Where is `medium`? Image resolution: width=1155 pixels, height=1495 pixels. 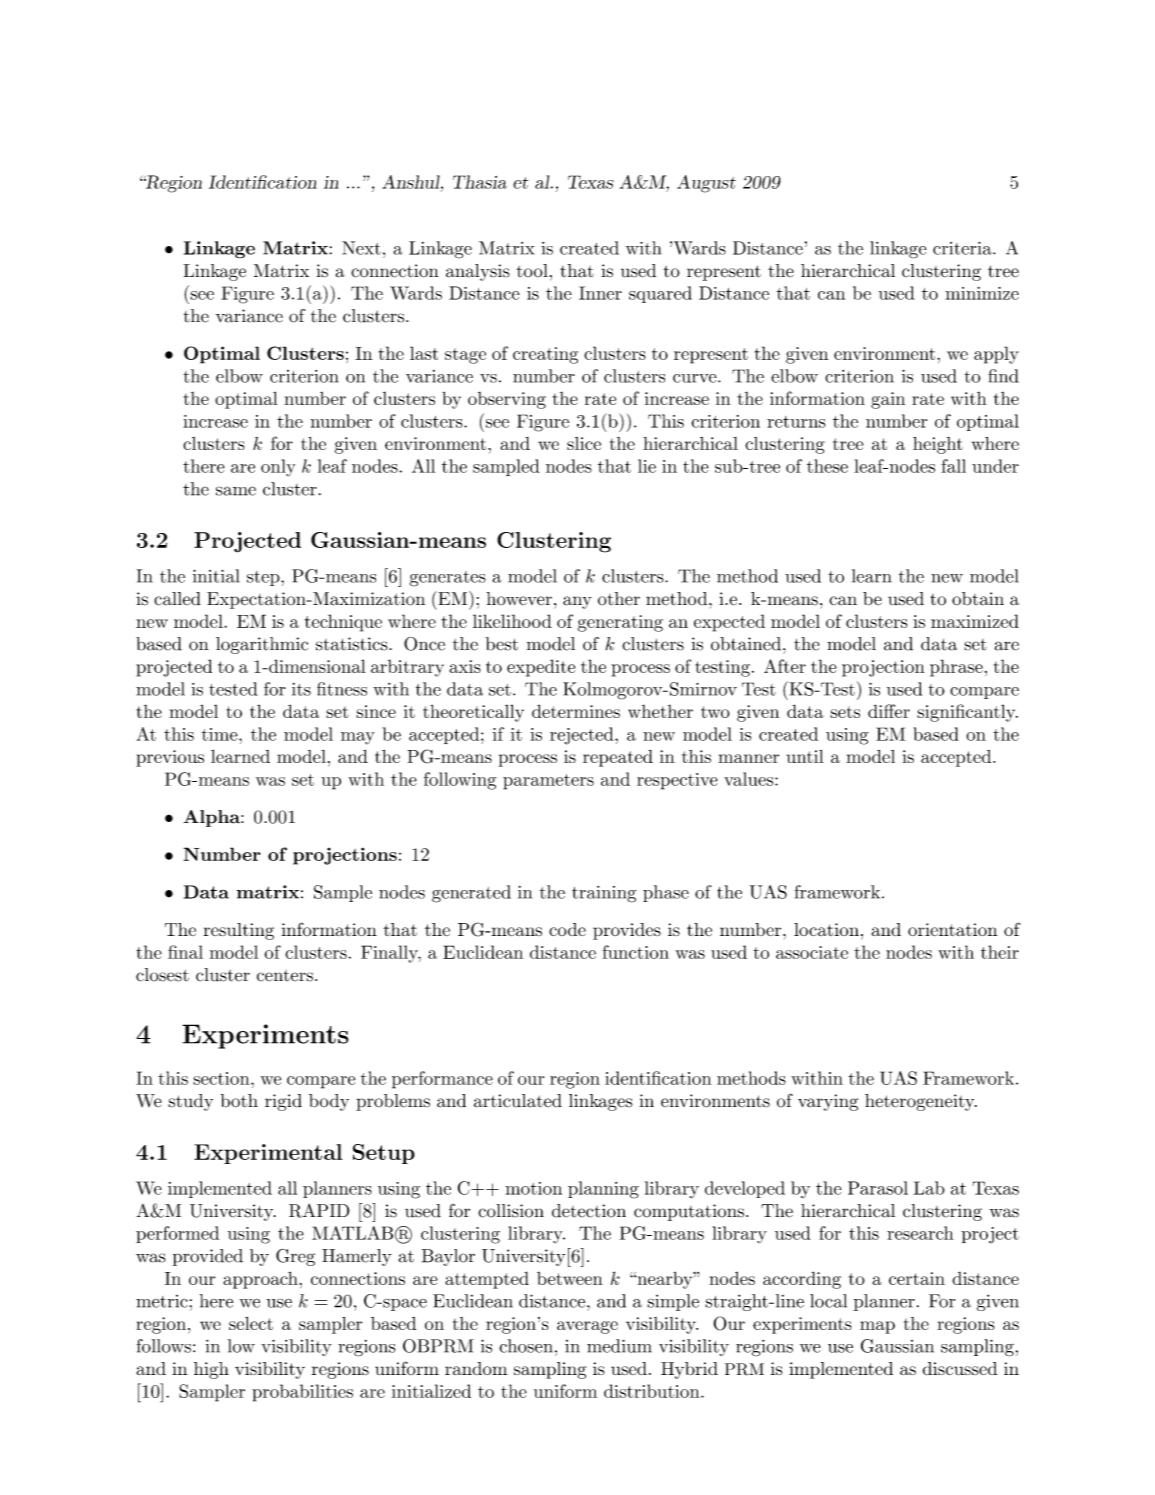
medium is located at coordinates (619, 1346).
